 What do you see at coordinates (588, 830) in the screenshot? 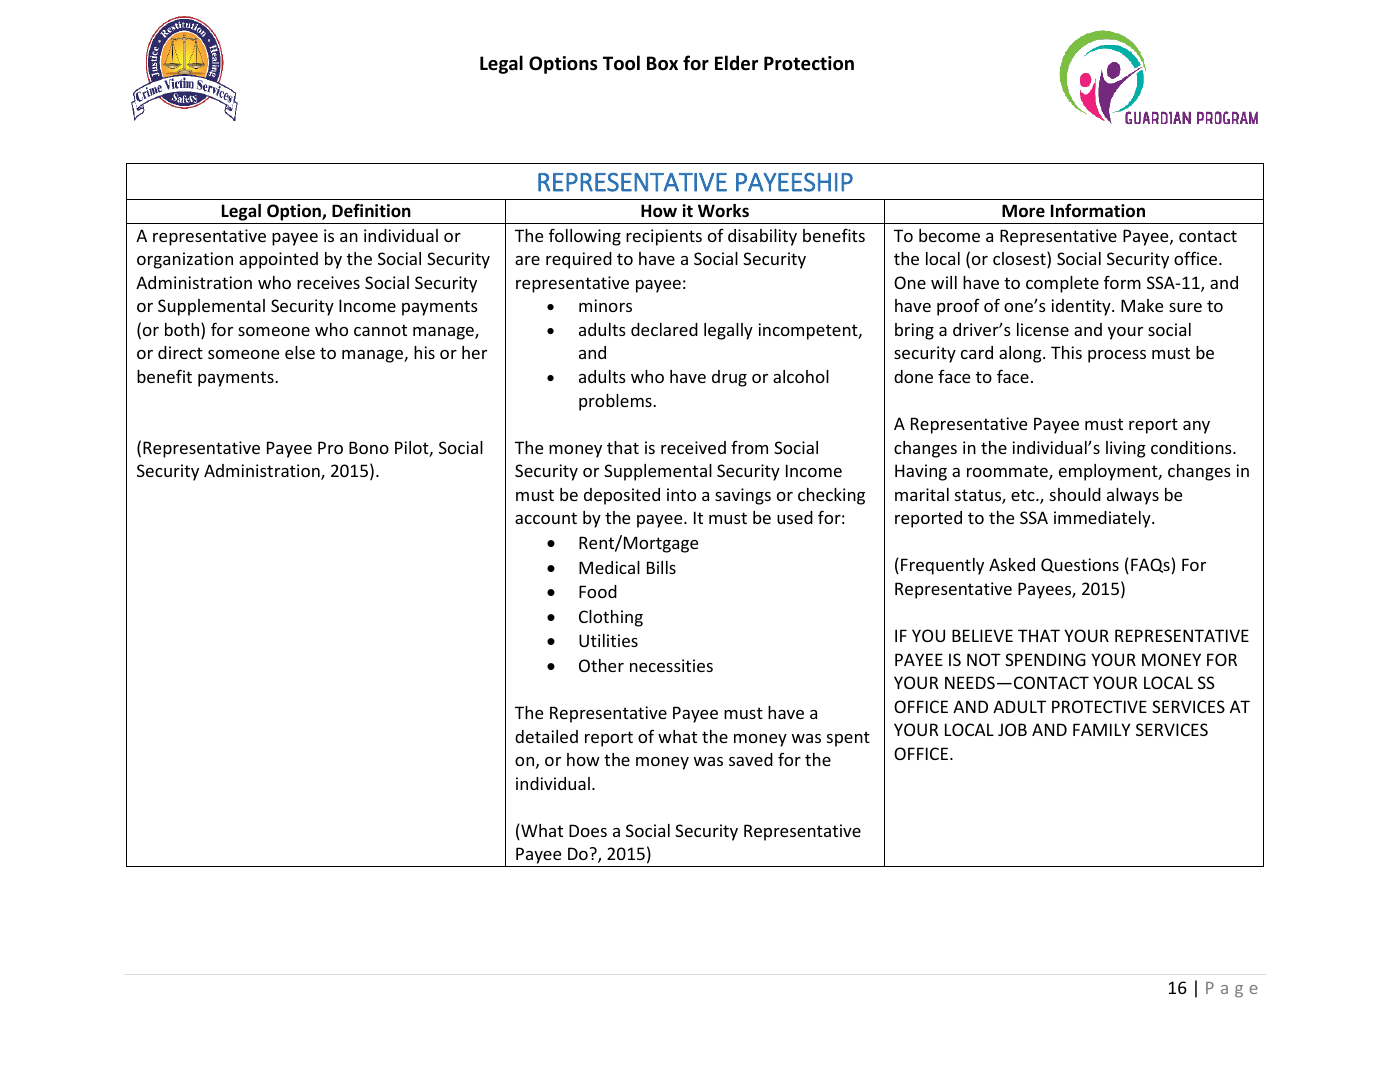
I see `Does` at bounding box center [588, 830].
